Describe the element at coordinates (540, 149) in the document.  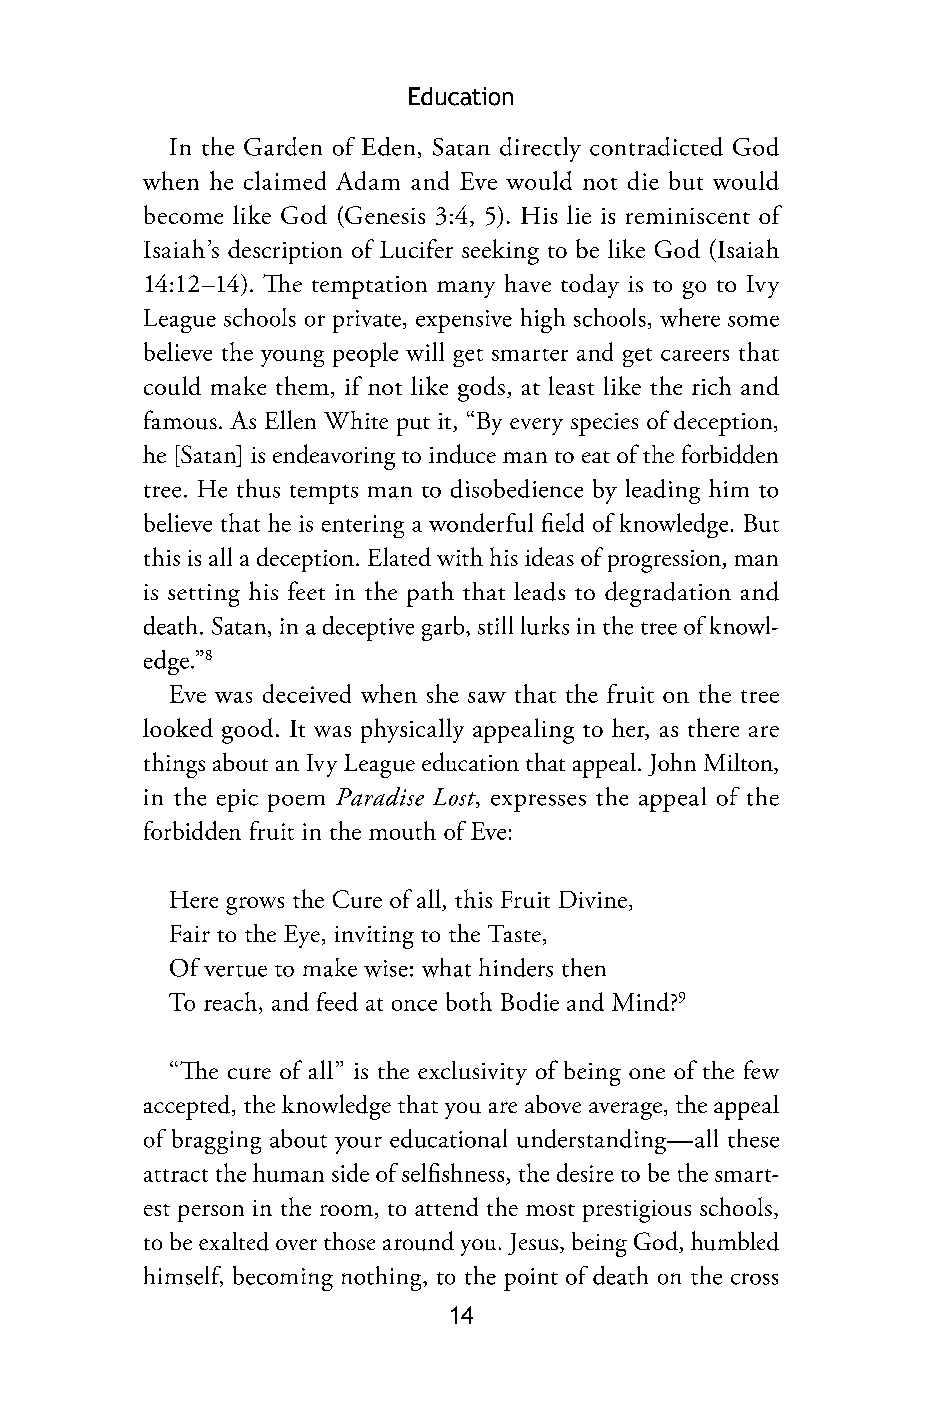
I see `directly` at that location.
